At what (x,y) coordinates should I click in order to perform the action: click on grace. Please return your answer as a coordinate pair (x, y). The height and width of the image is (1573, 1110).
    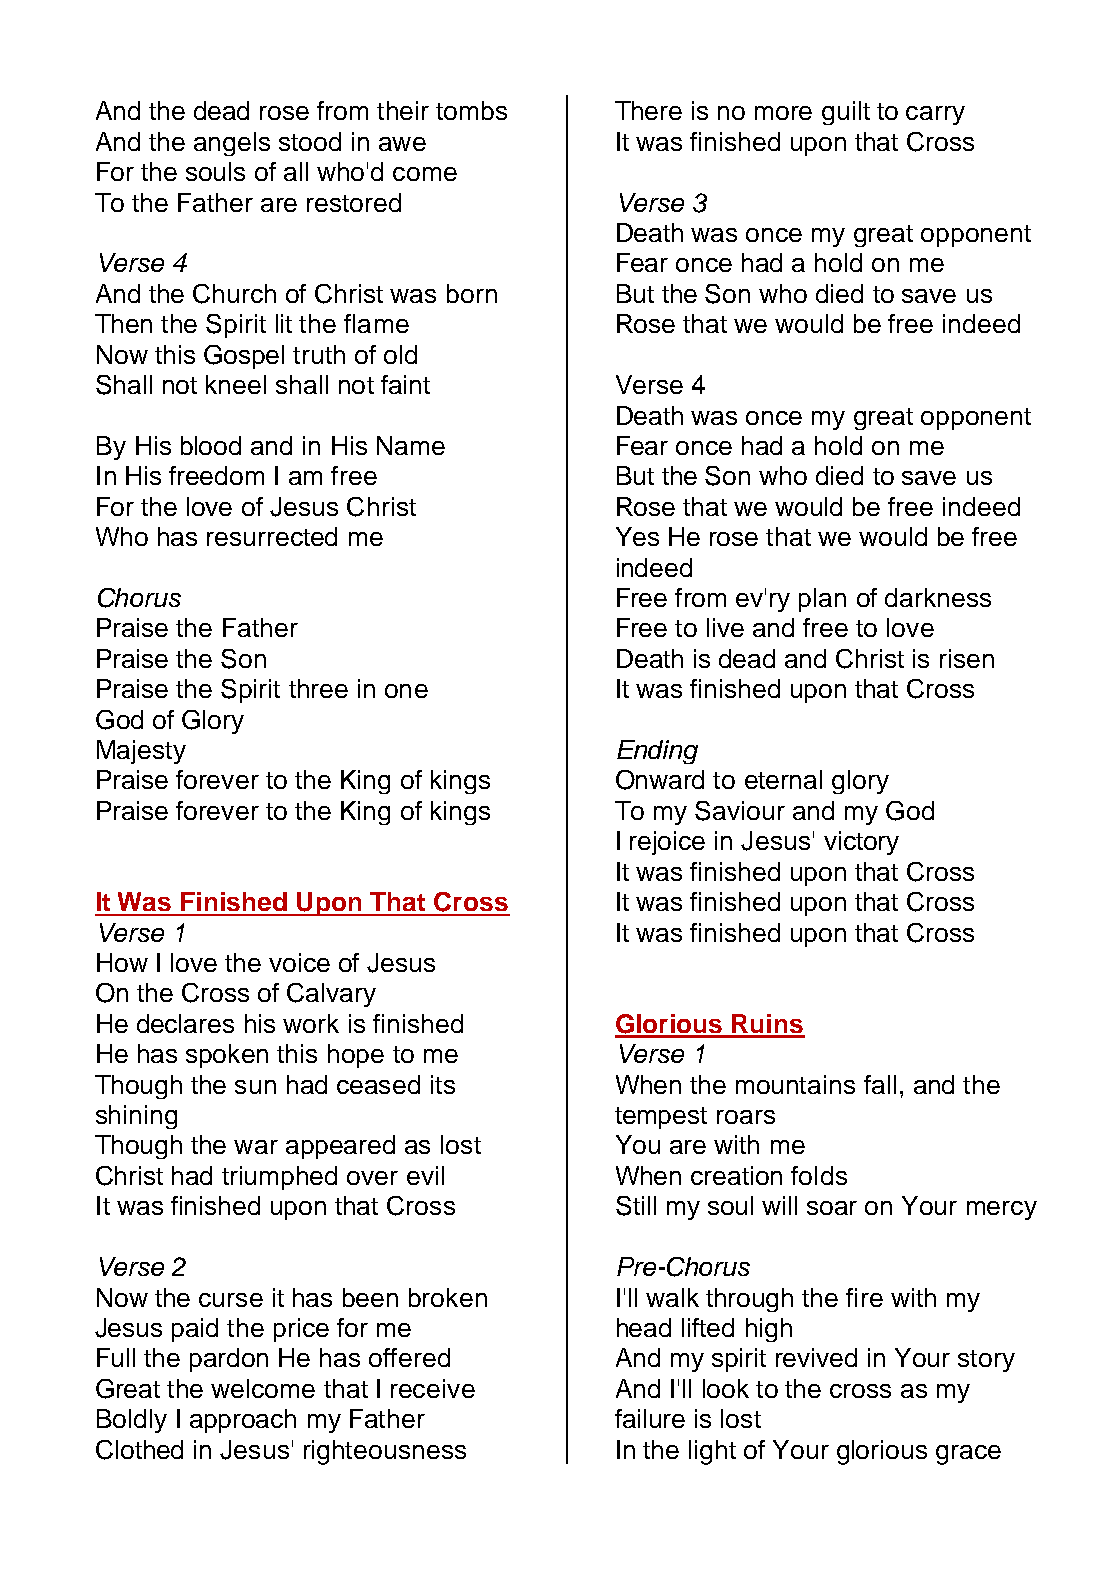
    Looking at the image, I should click on (968, 1455).
